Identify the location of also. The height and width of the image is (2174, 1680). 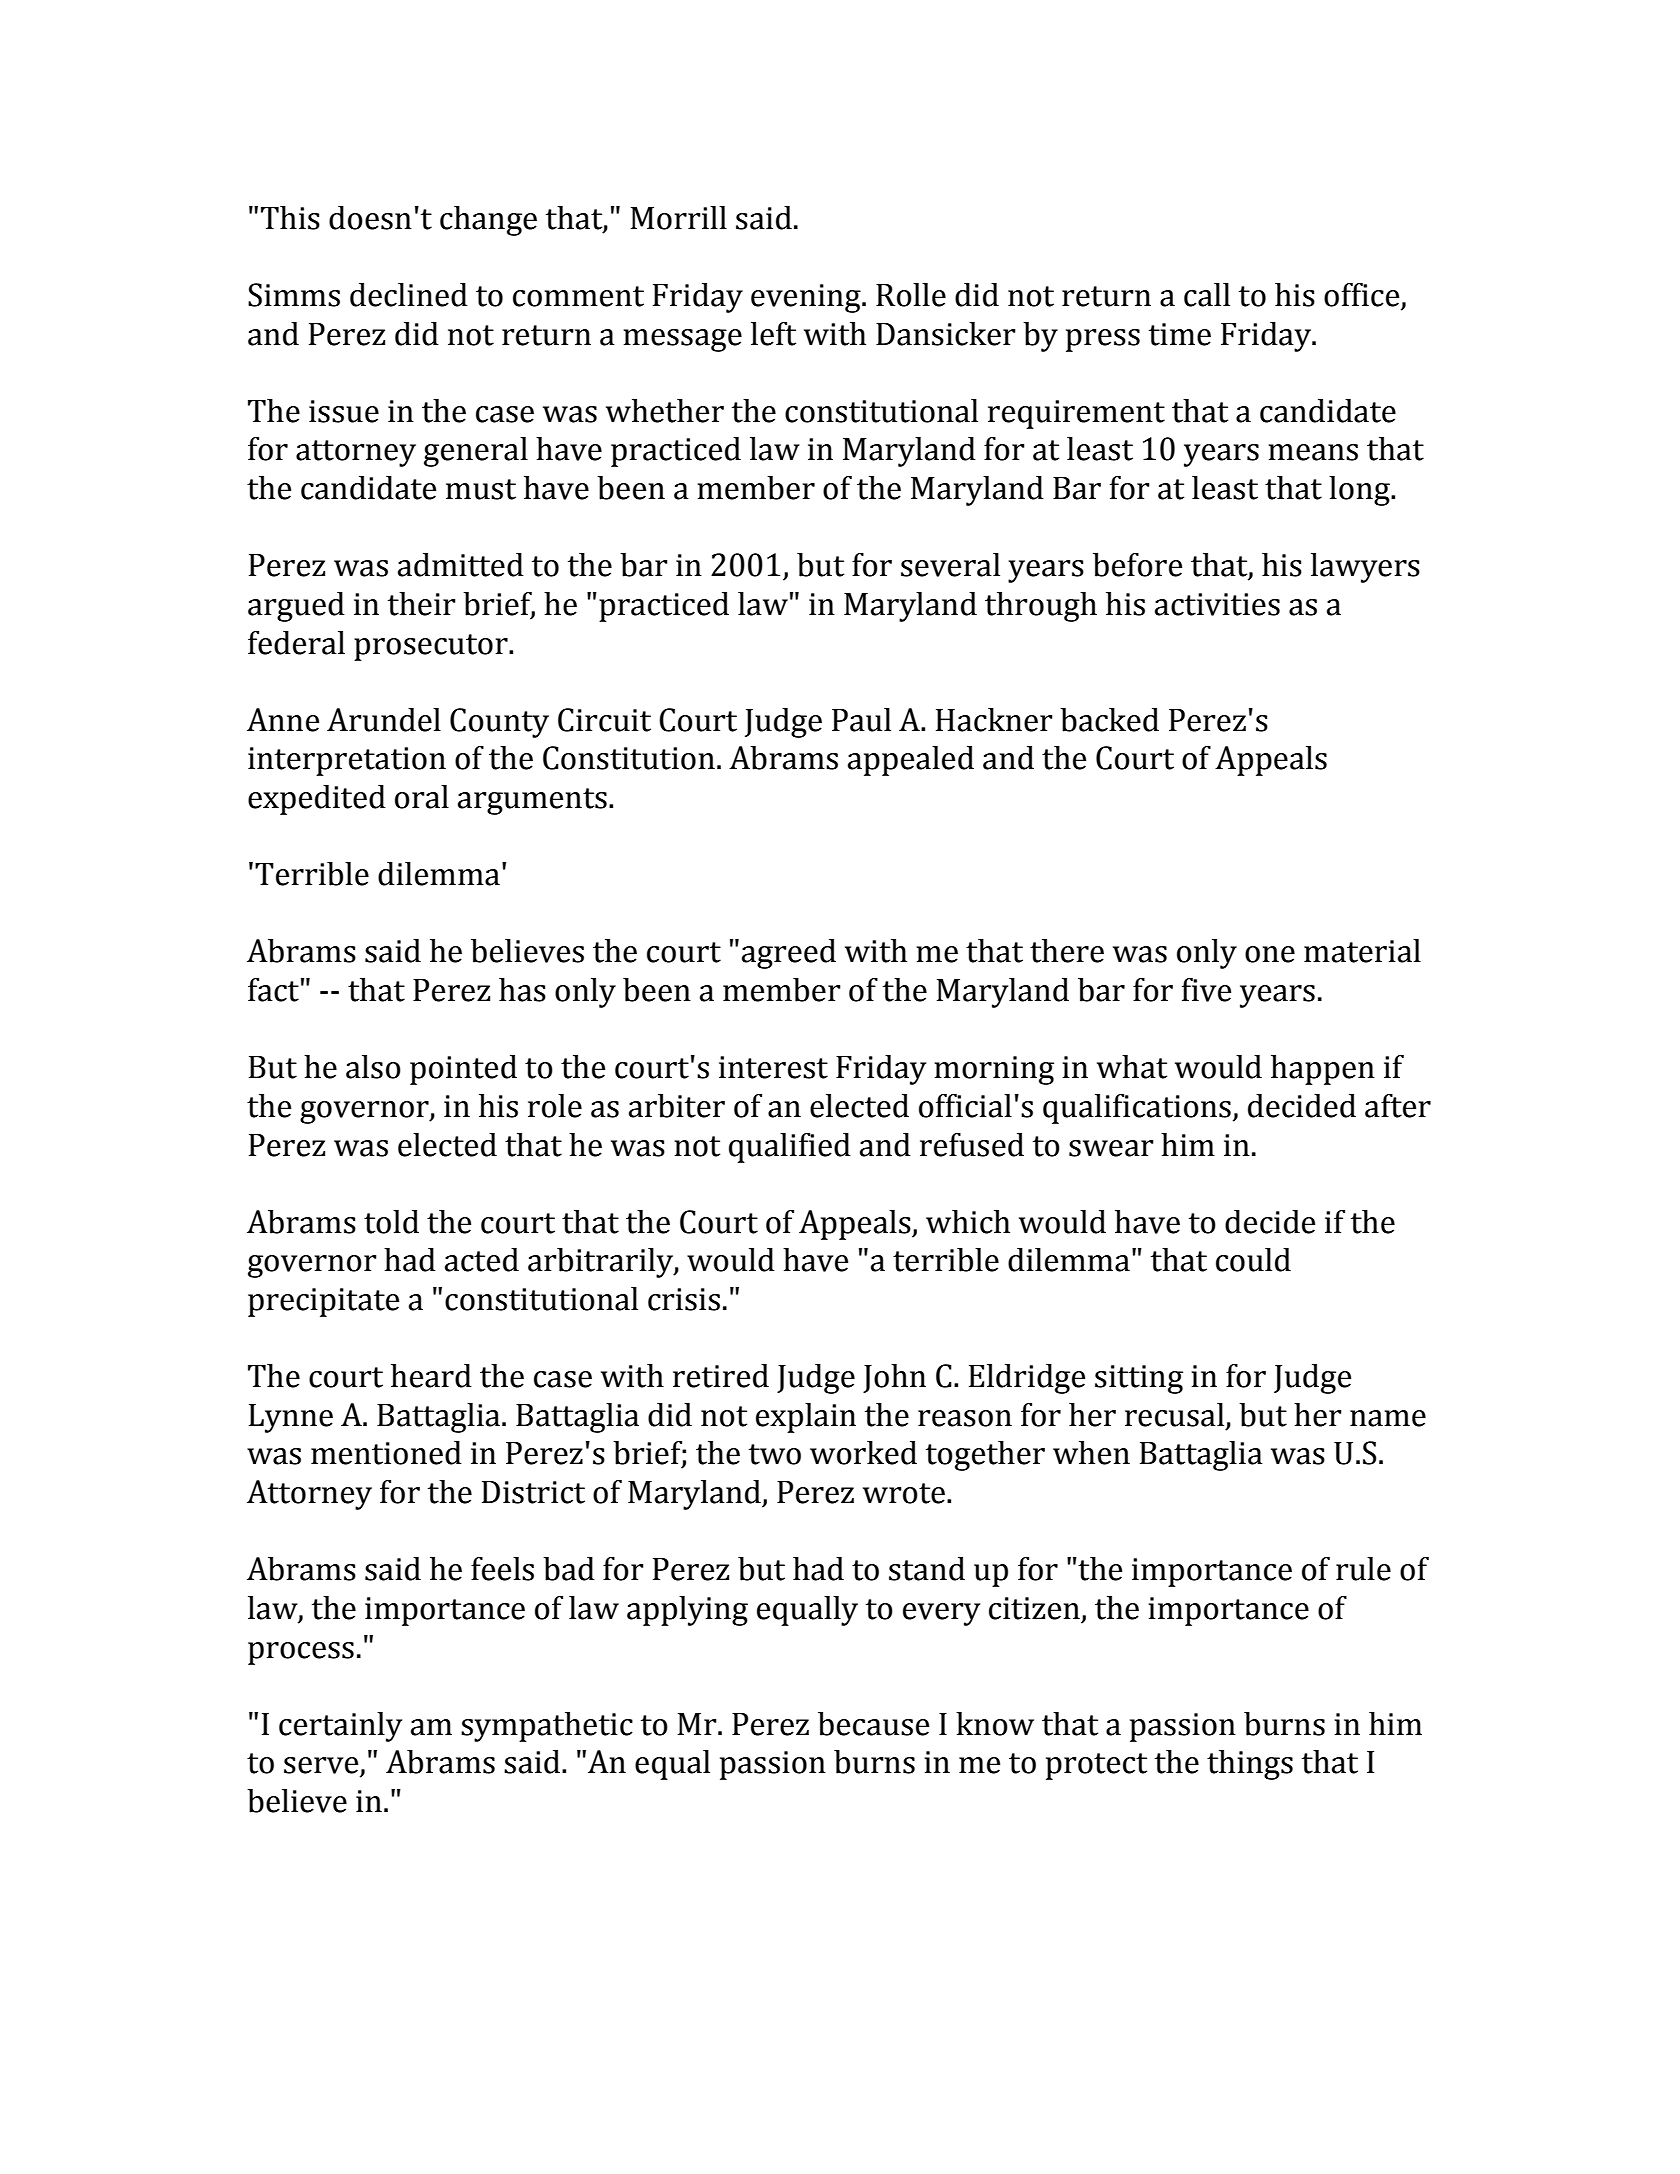
(373, 1067).
